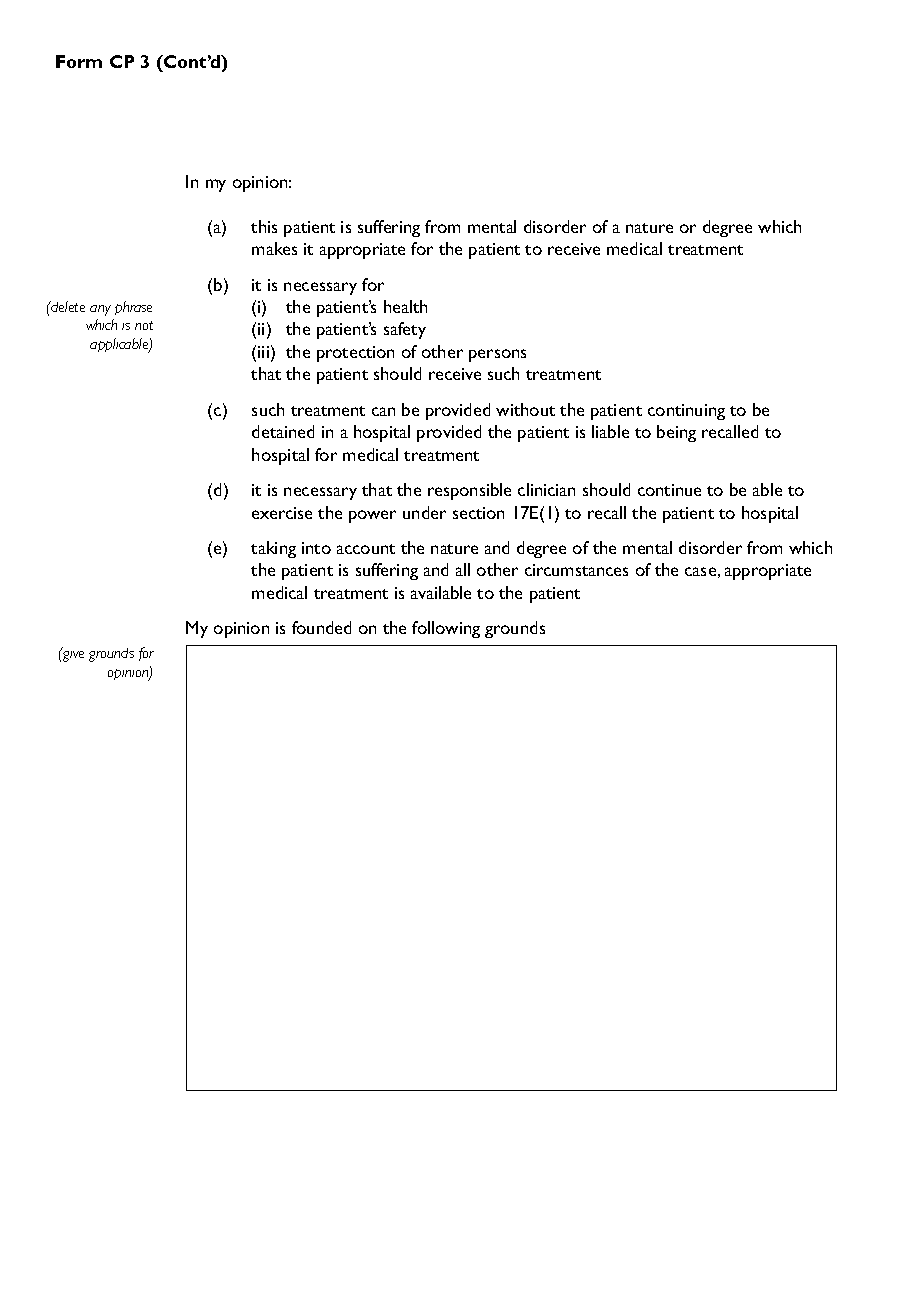  Describe the element at coordinates (133, 308) in the screenshot. I see `phrase` at that location.
